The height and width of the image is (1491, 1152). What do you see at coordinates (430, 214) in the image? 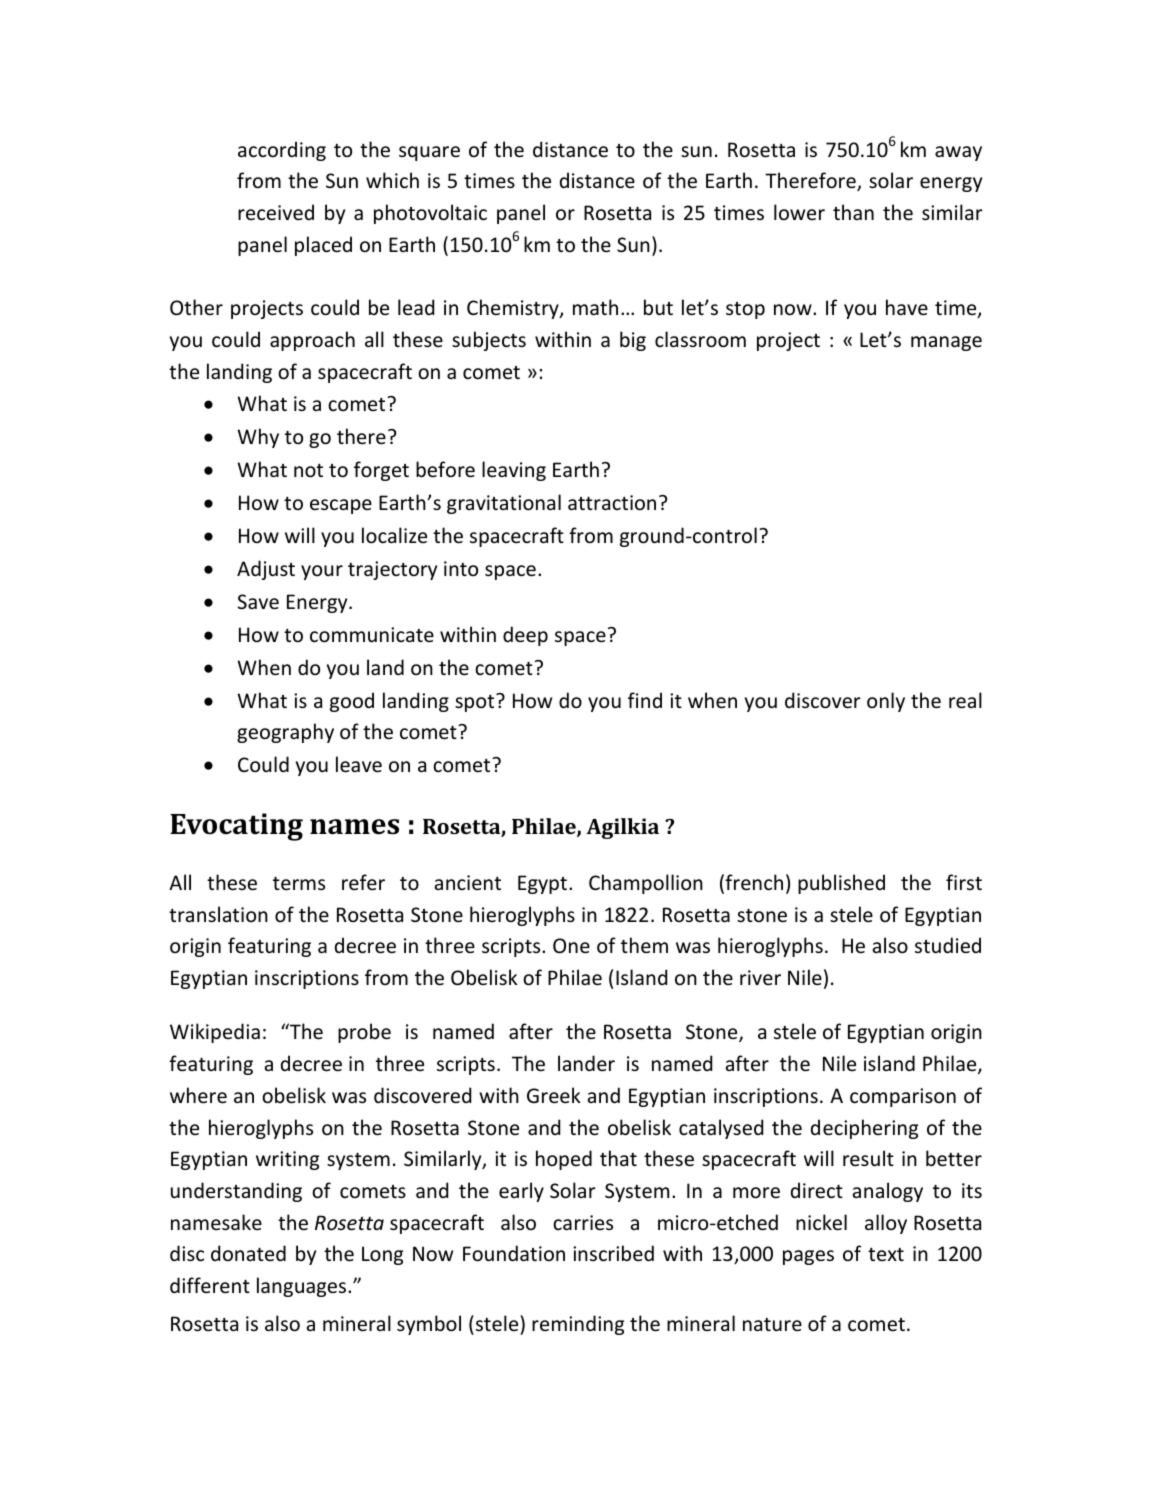
I see `photovoltaic` at bounding box center [430, 214].
